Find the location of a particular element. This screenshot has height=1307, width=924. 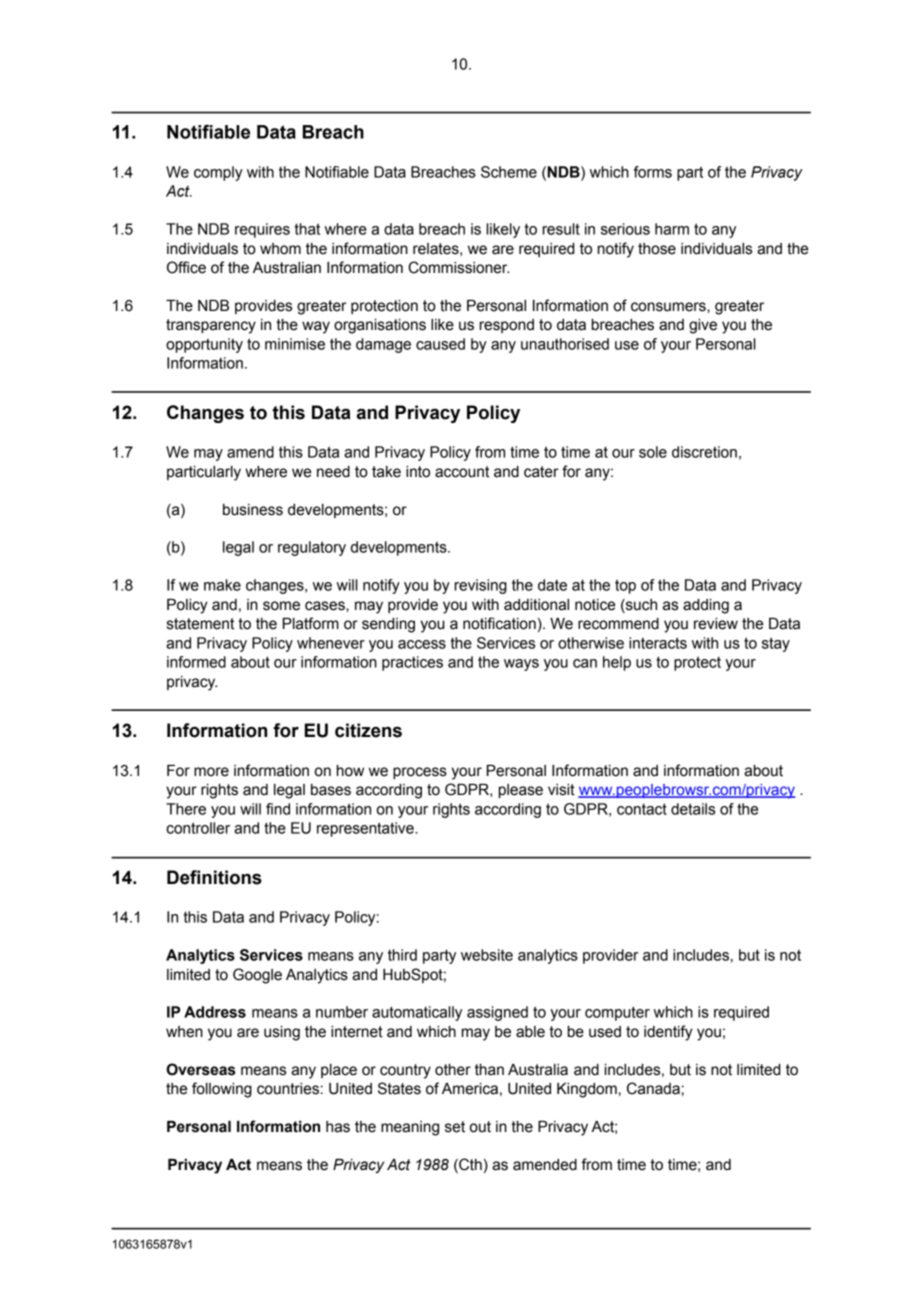

requires is located at coordinates (262, 230).
